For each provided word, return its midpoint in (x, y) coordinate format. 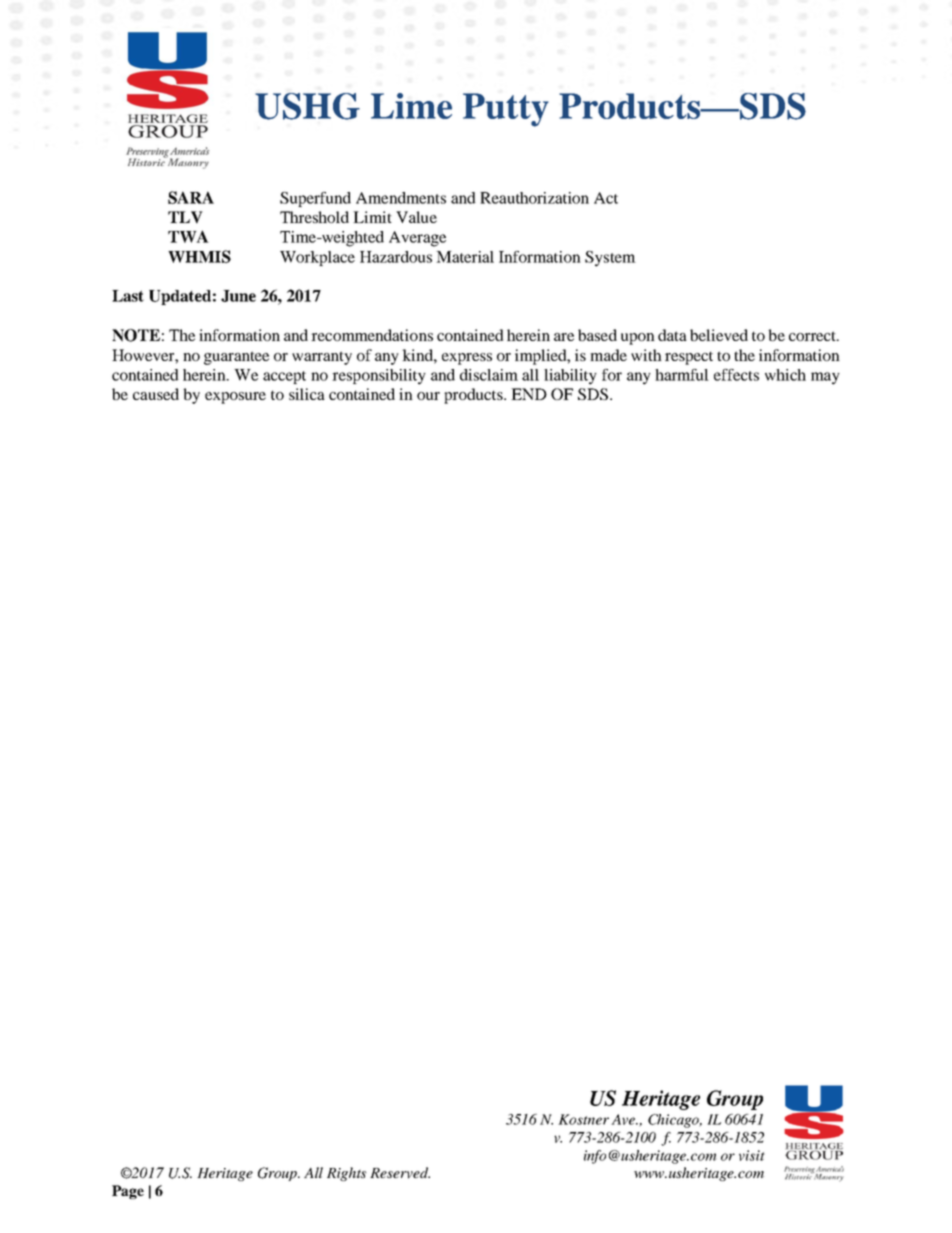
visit (752, 1155)
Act (606, 198)
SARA (191, 197)
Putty (506, 110)
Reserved (400, 1173)
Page (128, 1192)
